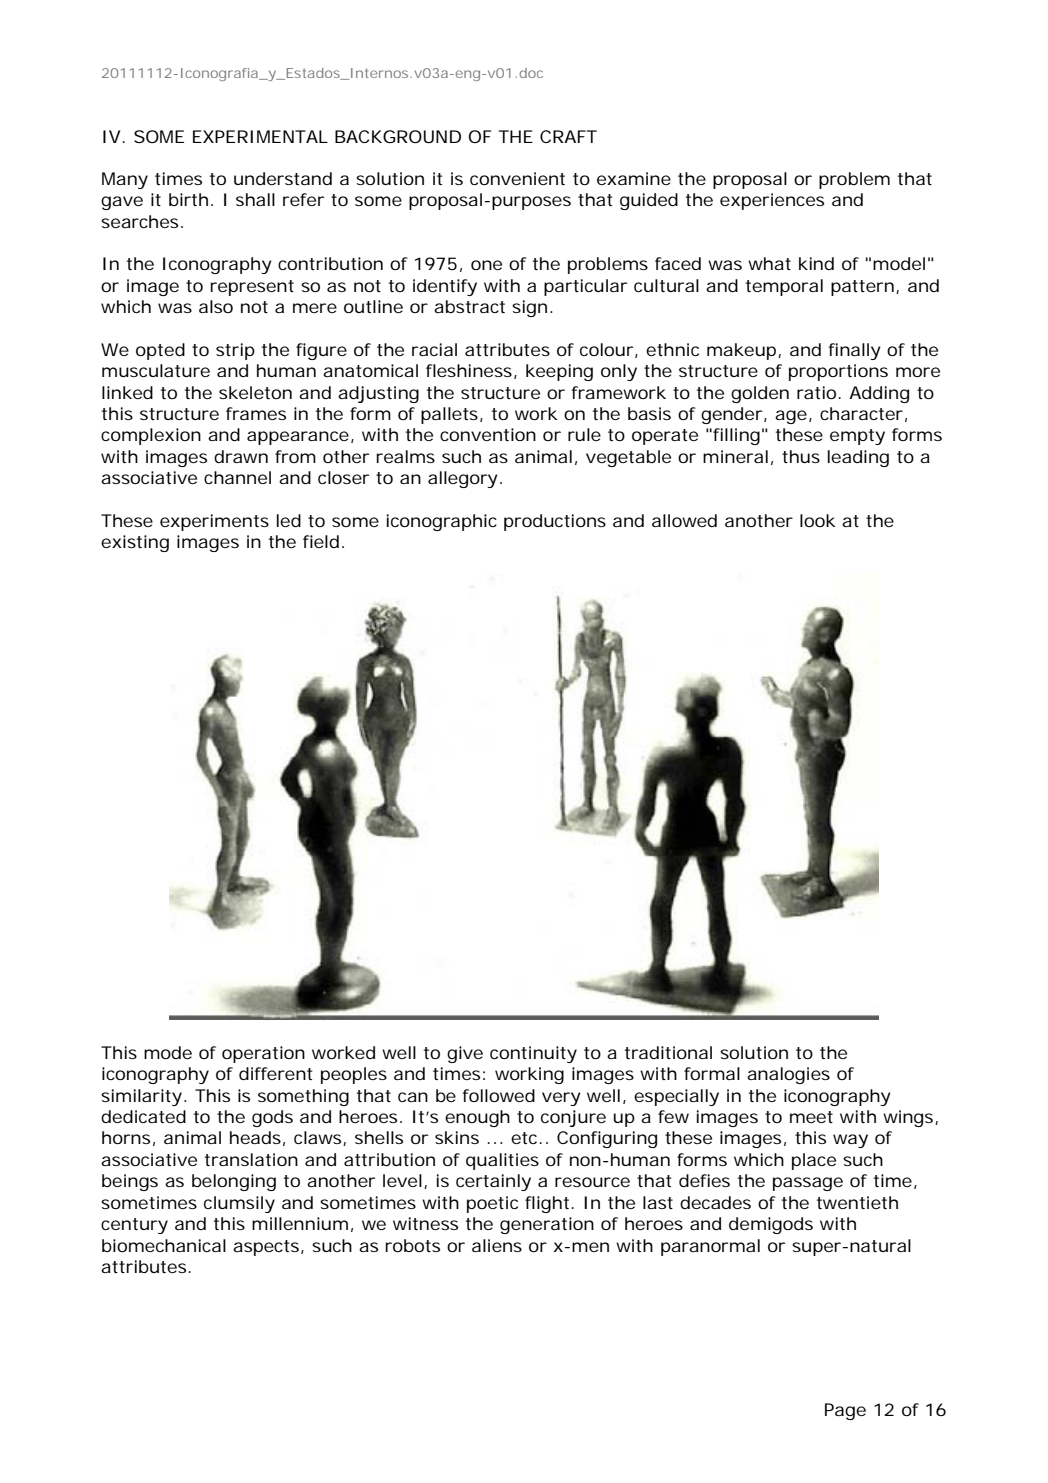 This image has width=1048, height=1483. Describe the element at coordinates (188, 199) in the image. I see `birth` at that location.
